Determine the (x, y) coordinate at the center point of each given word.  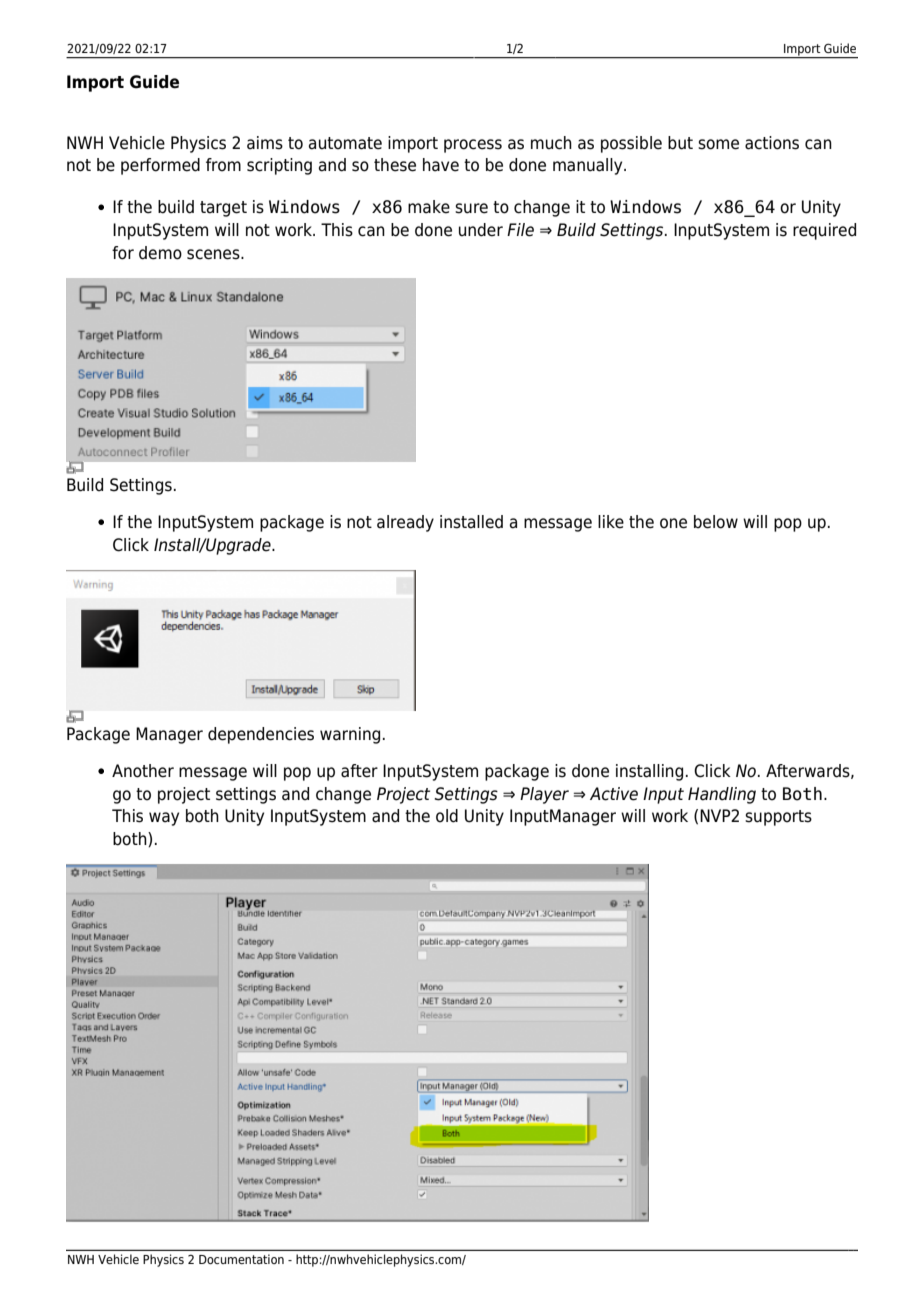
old (447, 816)
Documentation (241, 1259)
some (718, 144)
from (223, 165)
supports (778, 818)
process (473, 146)
